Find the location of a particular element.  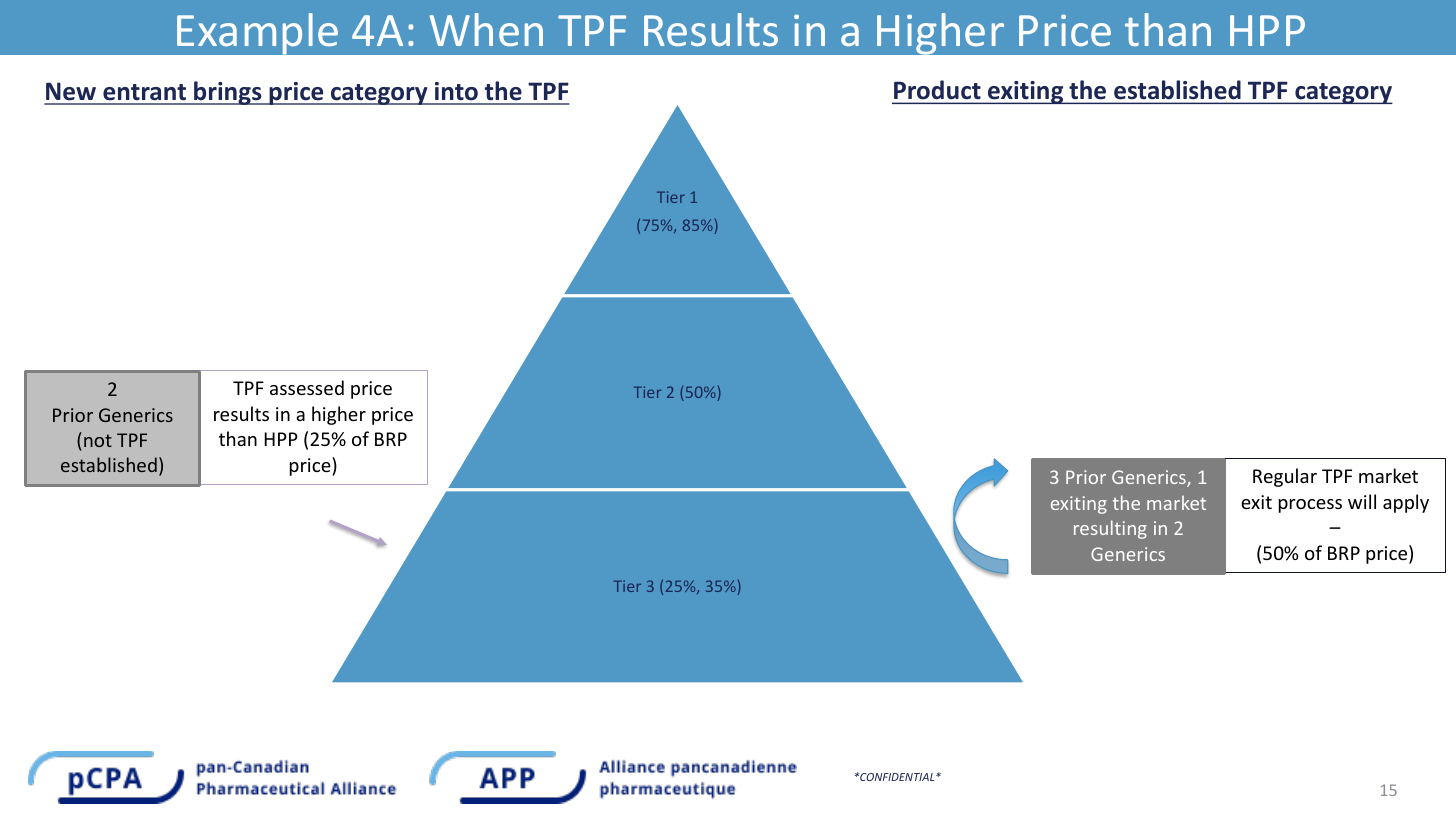

assessed is located at coordinates (307, 387).
